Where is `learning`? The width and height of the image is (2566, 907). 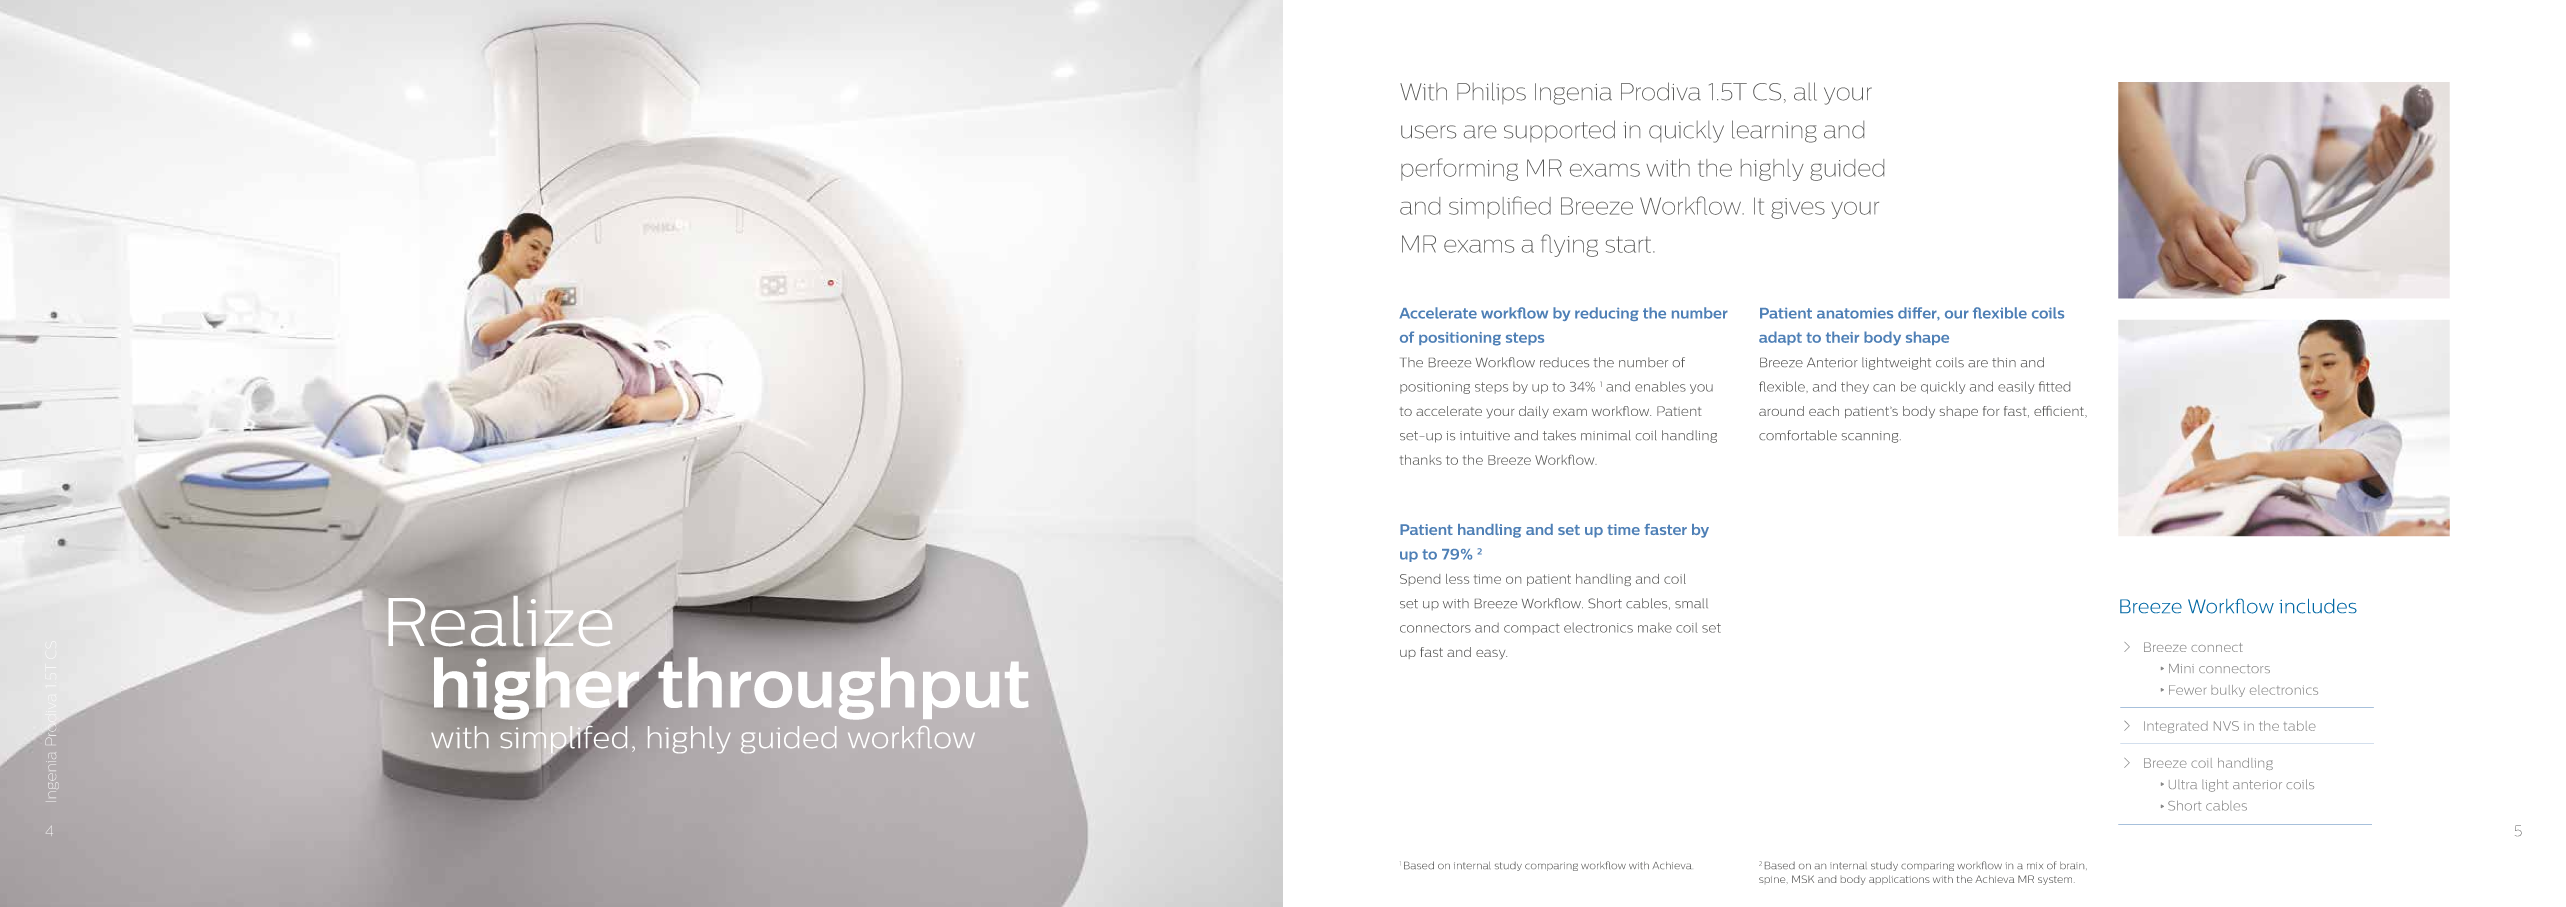
learning is located at coordinates (1774, 131).
